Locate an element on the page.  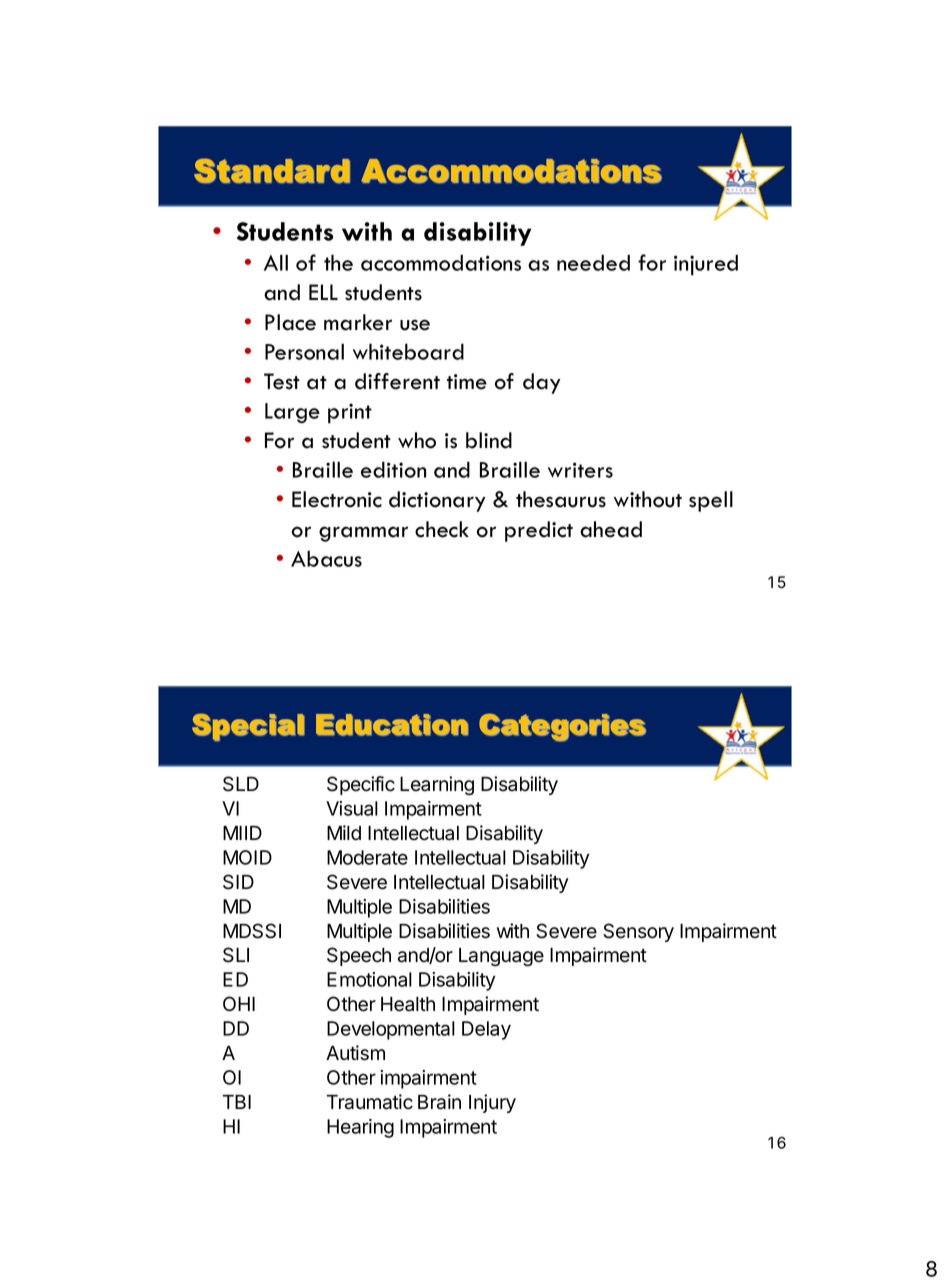
Standard is located at coordinates (272, 171).
